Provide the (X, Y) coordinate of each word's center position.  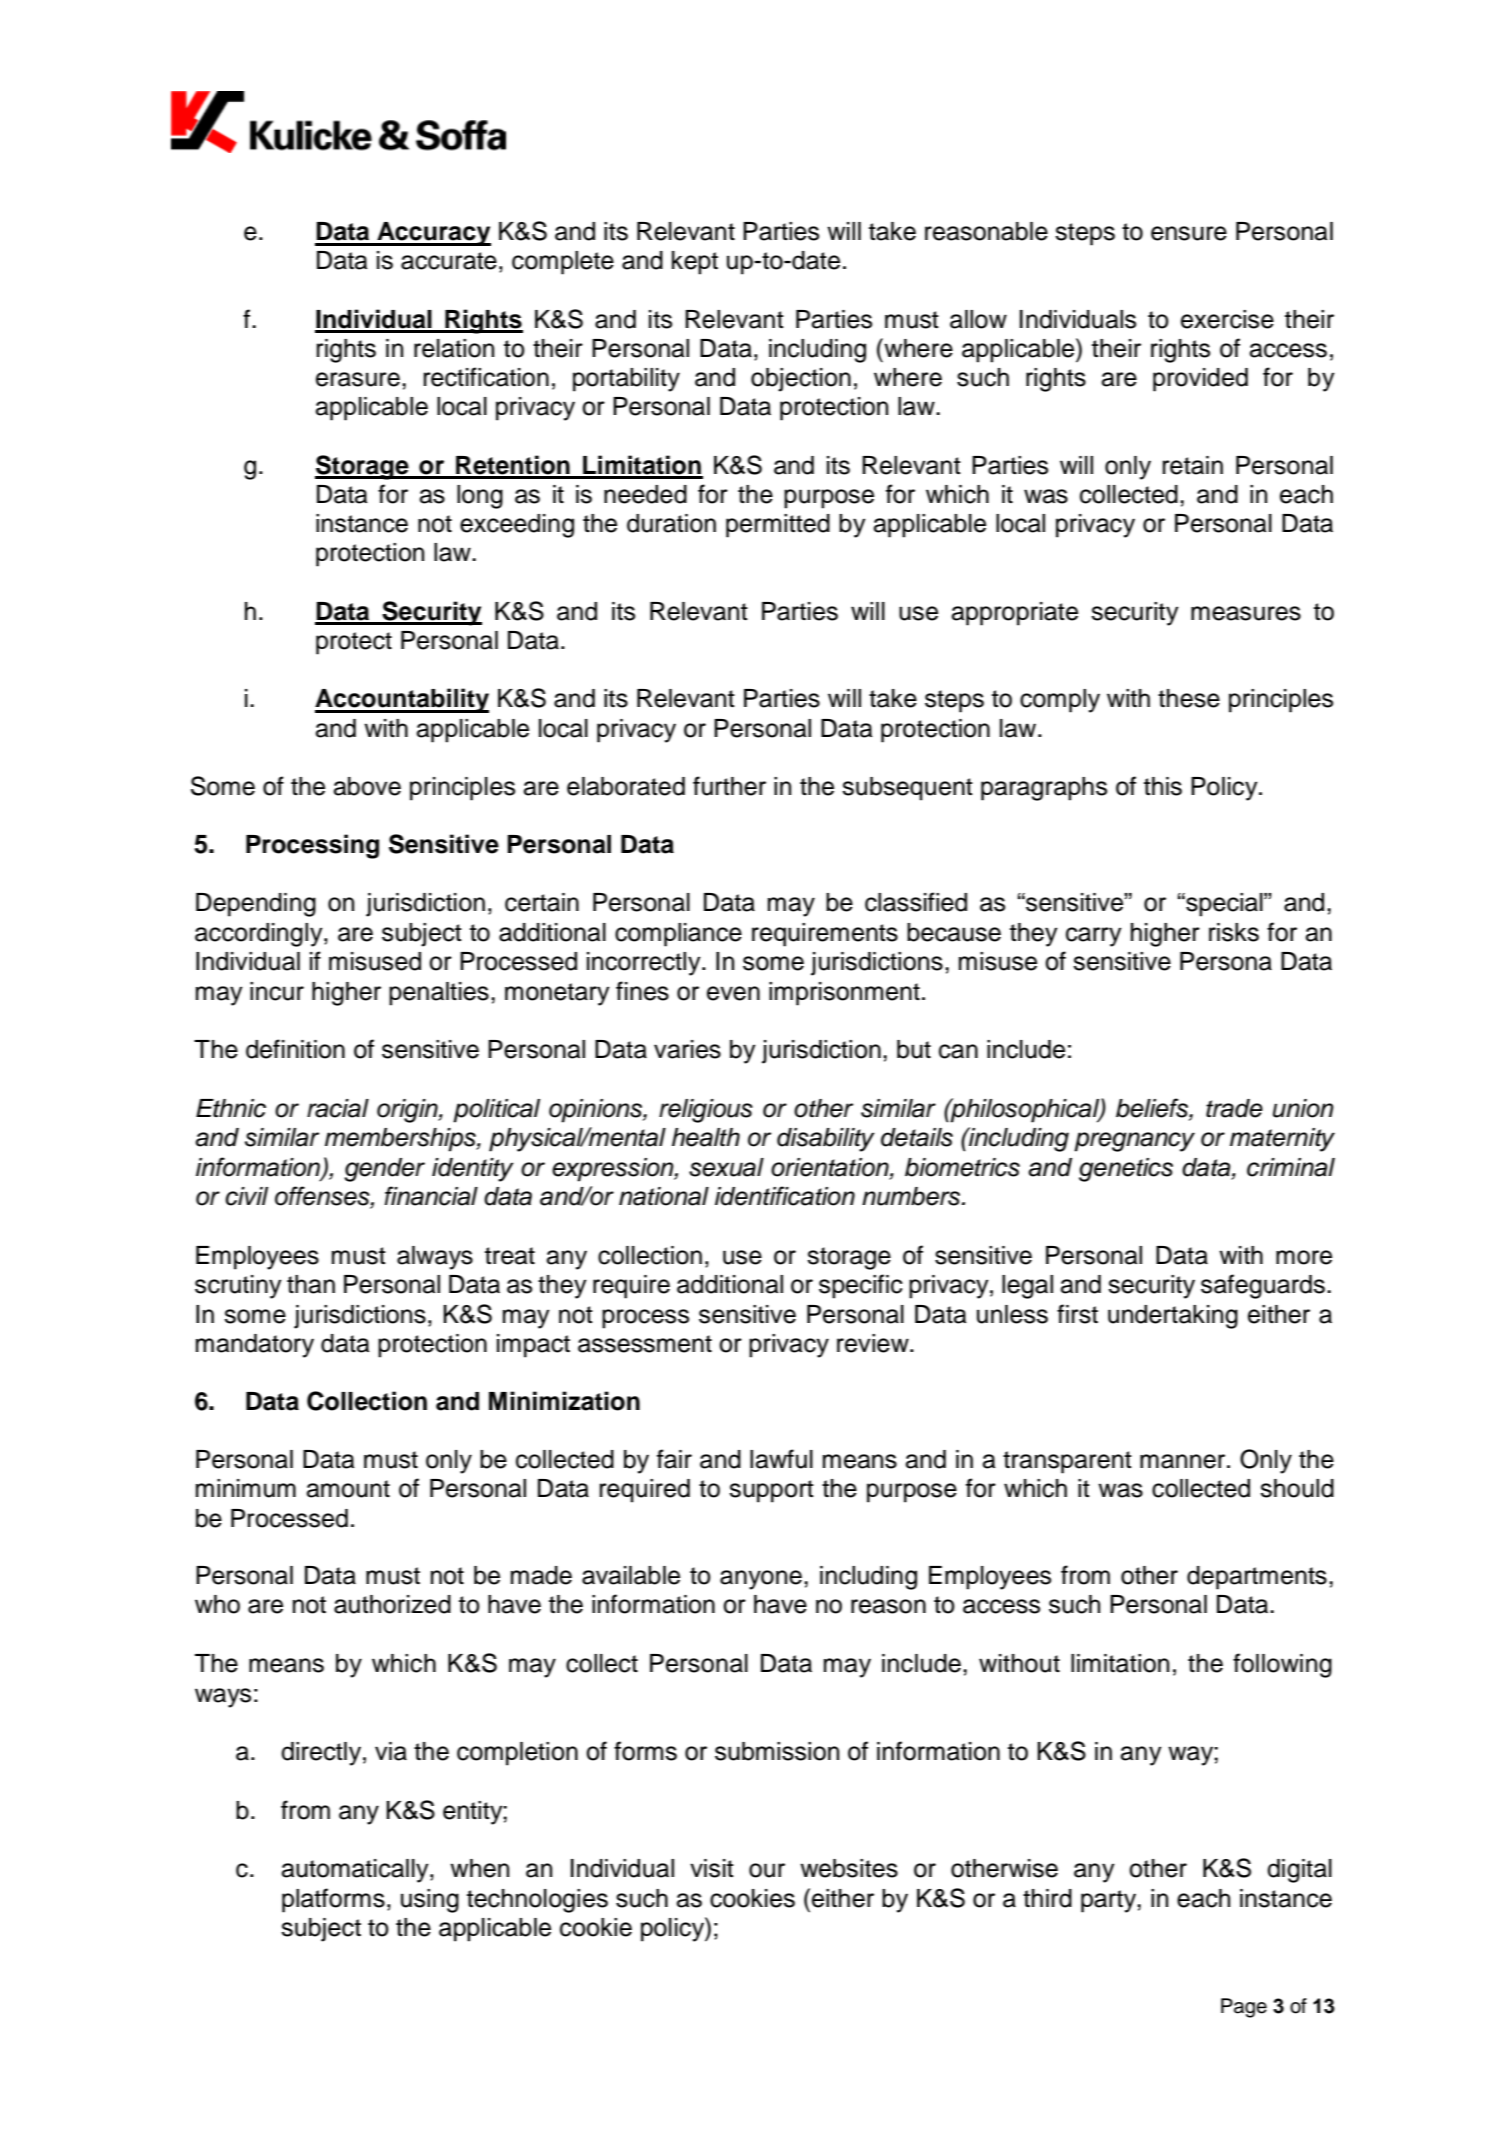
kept (695, 263)
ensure (1189, 233)
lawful (781, 1459)
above (367, 786)
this (1163, 786)
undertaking (1173, 1317)
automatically (356, 1871)
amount (348, 1489)
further (729, 786)
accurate (449, 261)
